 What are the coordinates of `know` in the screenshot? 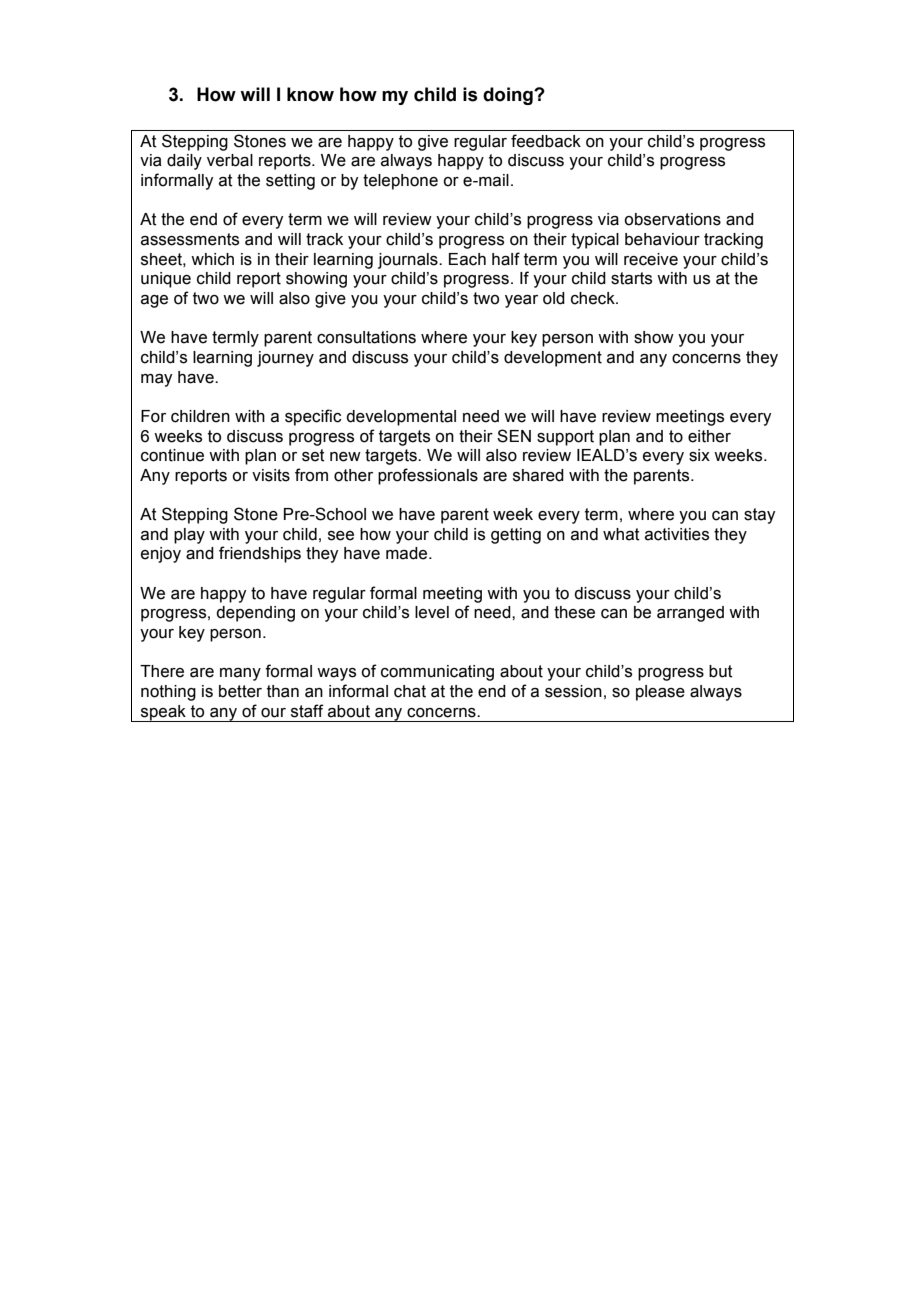 It's located at (310, 94).
